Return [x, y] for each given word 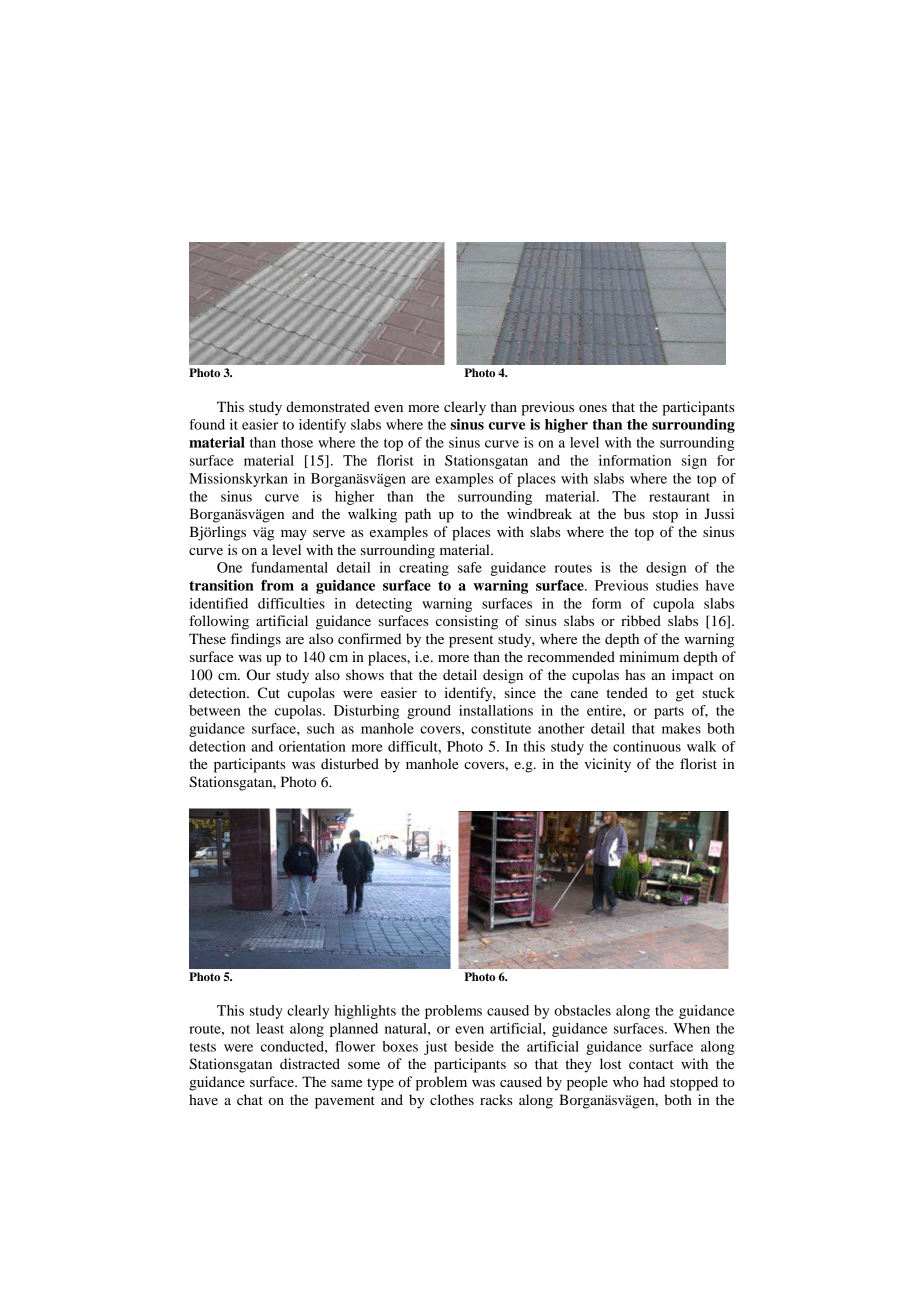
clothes [452, 1099]
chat [250, 1099]
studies [677, 585]
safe [470, 567]
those [297, 442]
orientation [312, 746]
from [277, 585]
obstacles [582, 1010]
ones [593, 408]
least [270, 1028]
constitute [501, 728]
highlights [365, 1012]
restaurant [679, 497]
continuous [647, 746]
